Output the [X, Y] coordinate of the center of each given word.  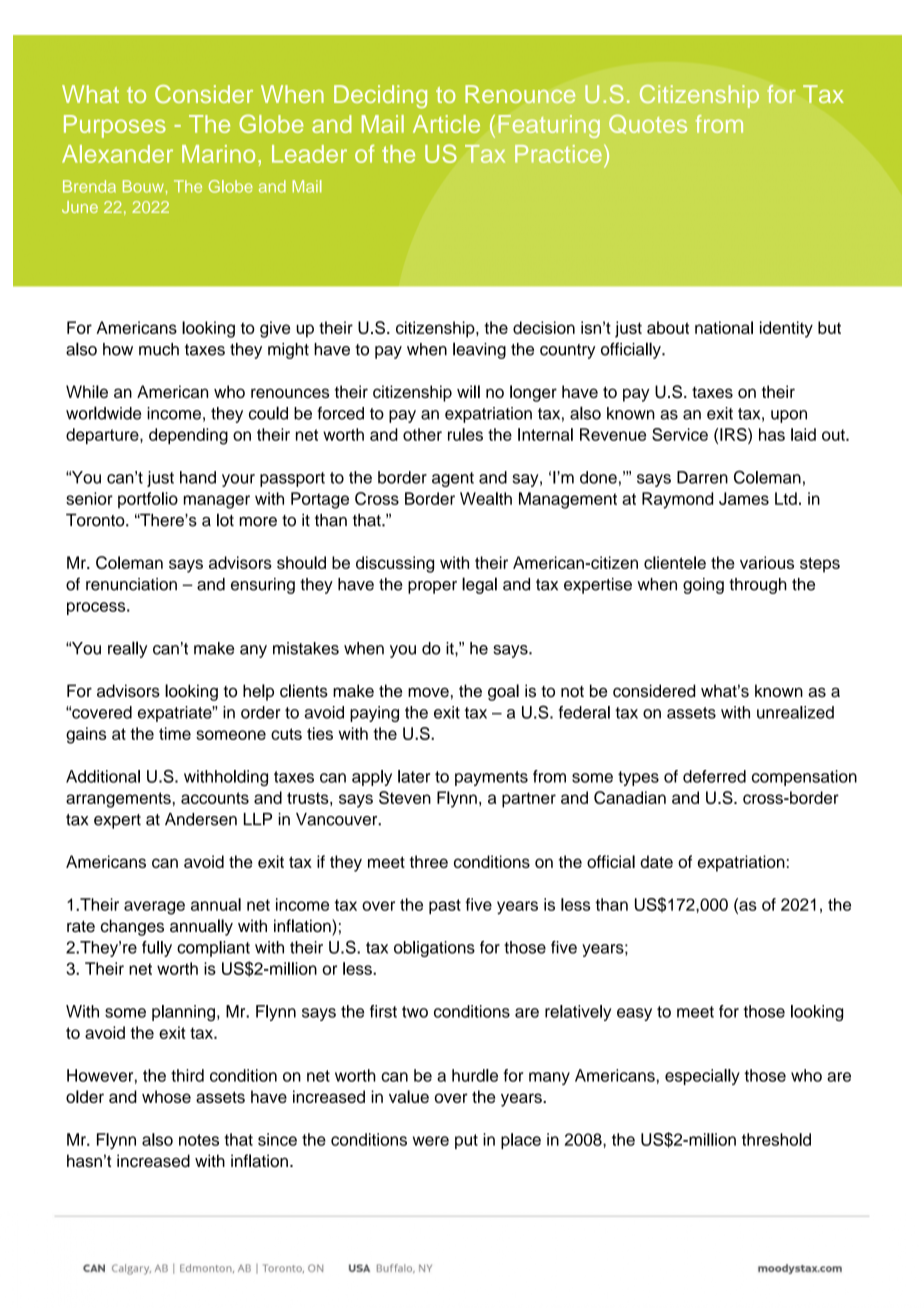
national [724, 327]
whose [166, 1096]
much [159, 349]
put [466, 1141]
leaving [479, 350]
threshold [776, 1139]
